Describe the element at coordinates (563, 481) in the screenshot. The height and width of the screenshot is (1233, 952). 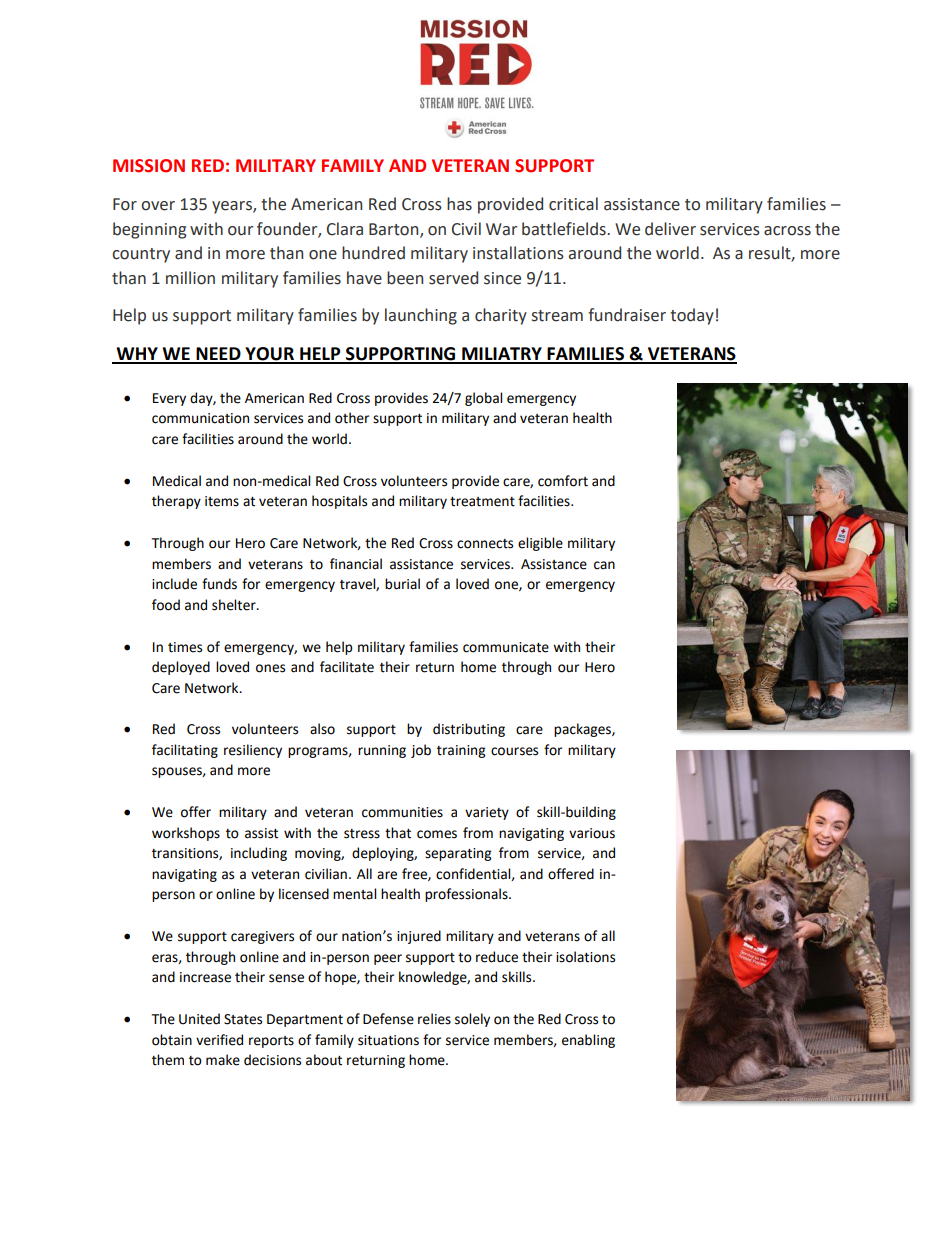
I see `comfort` at that location.
